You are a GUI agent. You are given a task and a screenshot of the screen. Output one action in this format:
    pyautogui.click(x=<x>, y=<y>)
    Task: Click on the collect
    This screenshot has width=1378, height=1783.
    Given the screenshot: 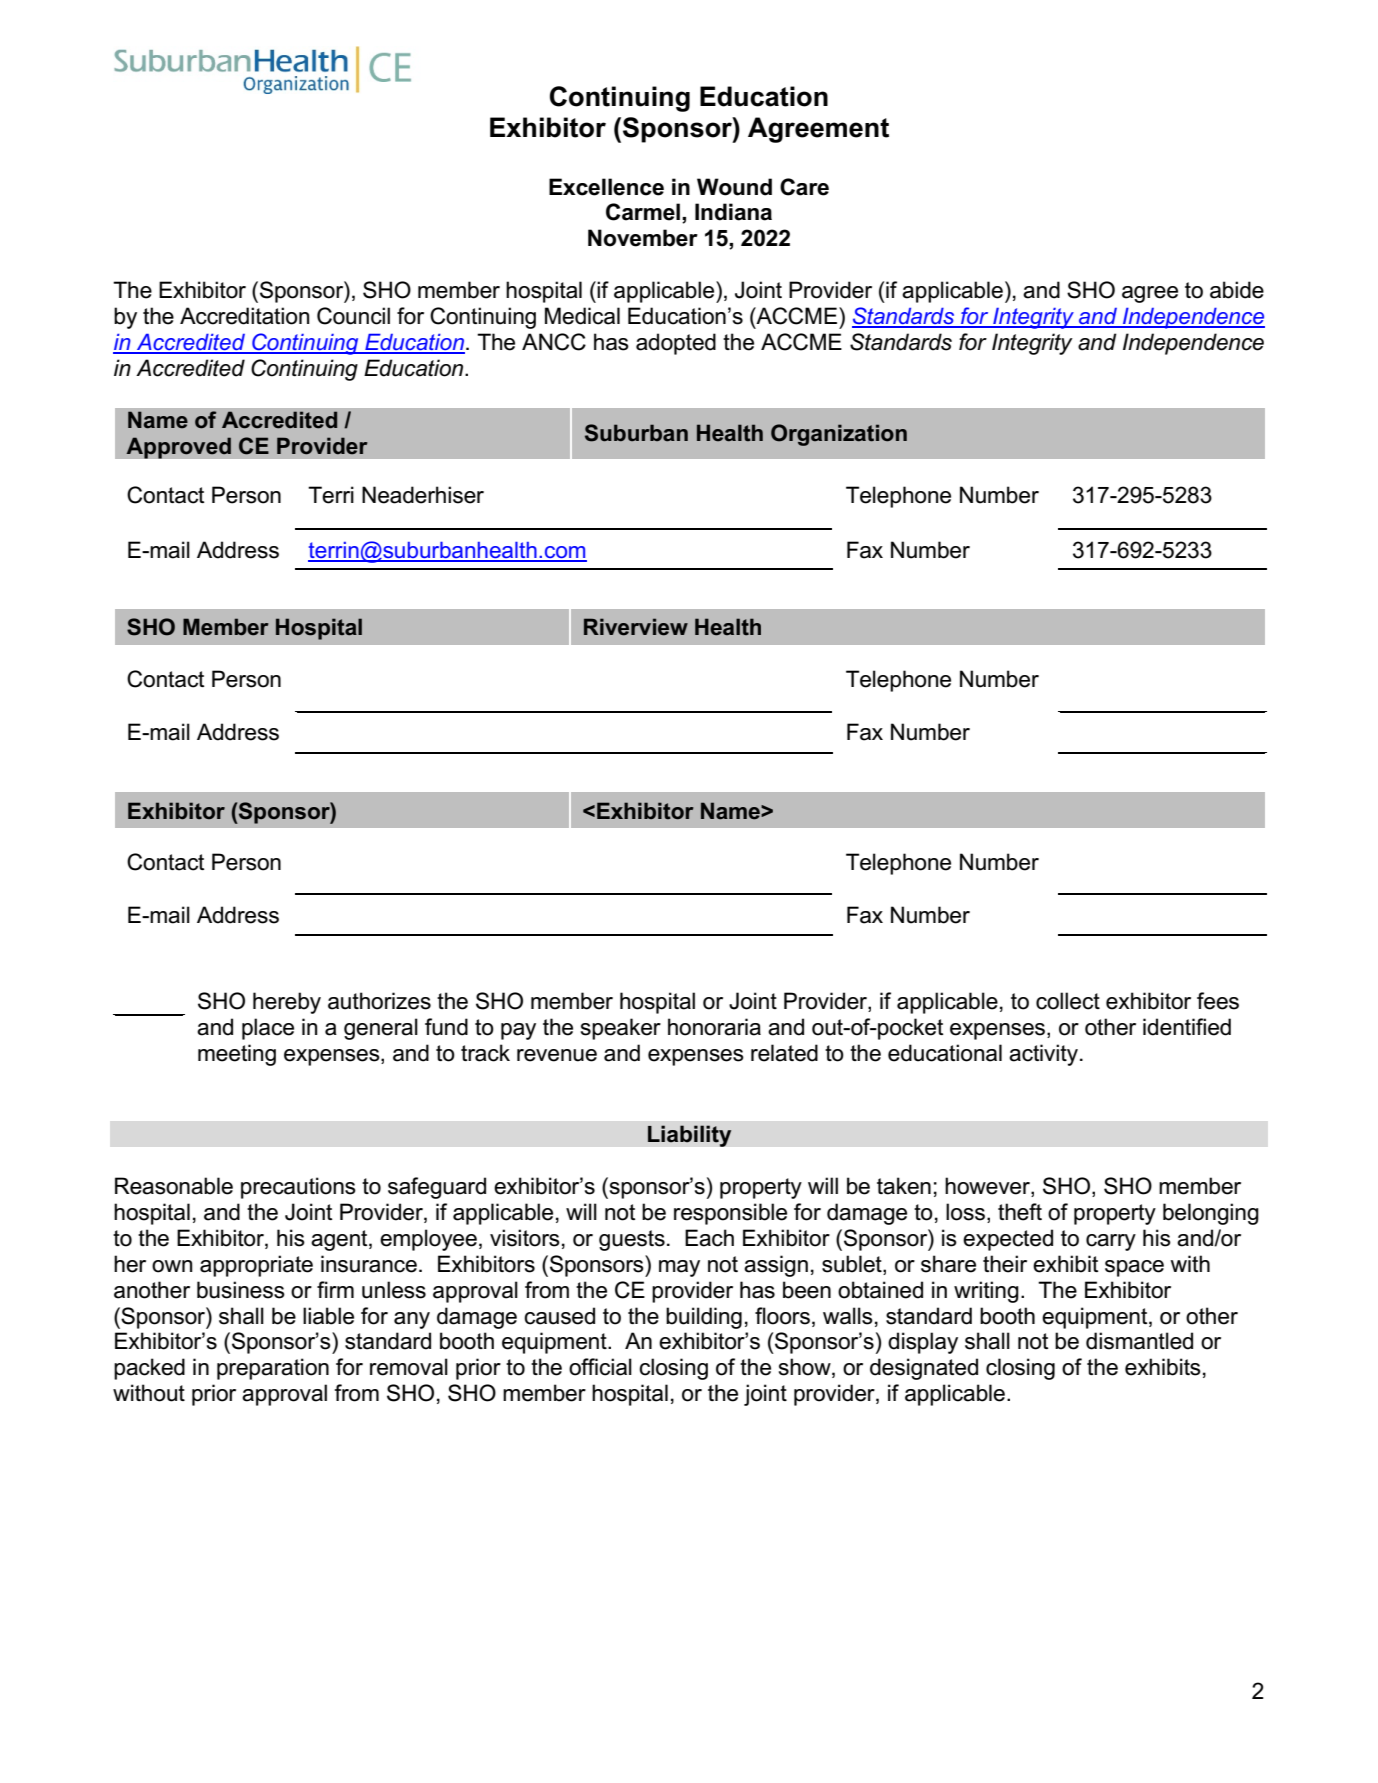 What is the action you would take?
    pyautogui.click(x=1068, y=1001)
